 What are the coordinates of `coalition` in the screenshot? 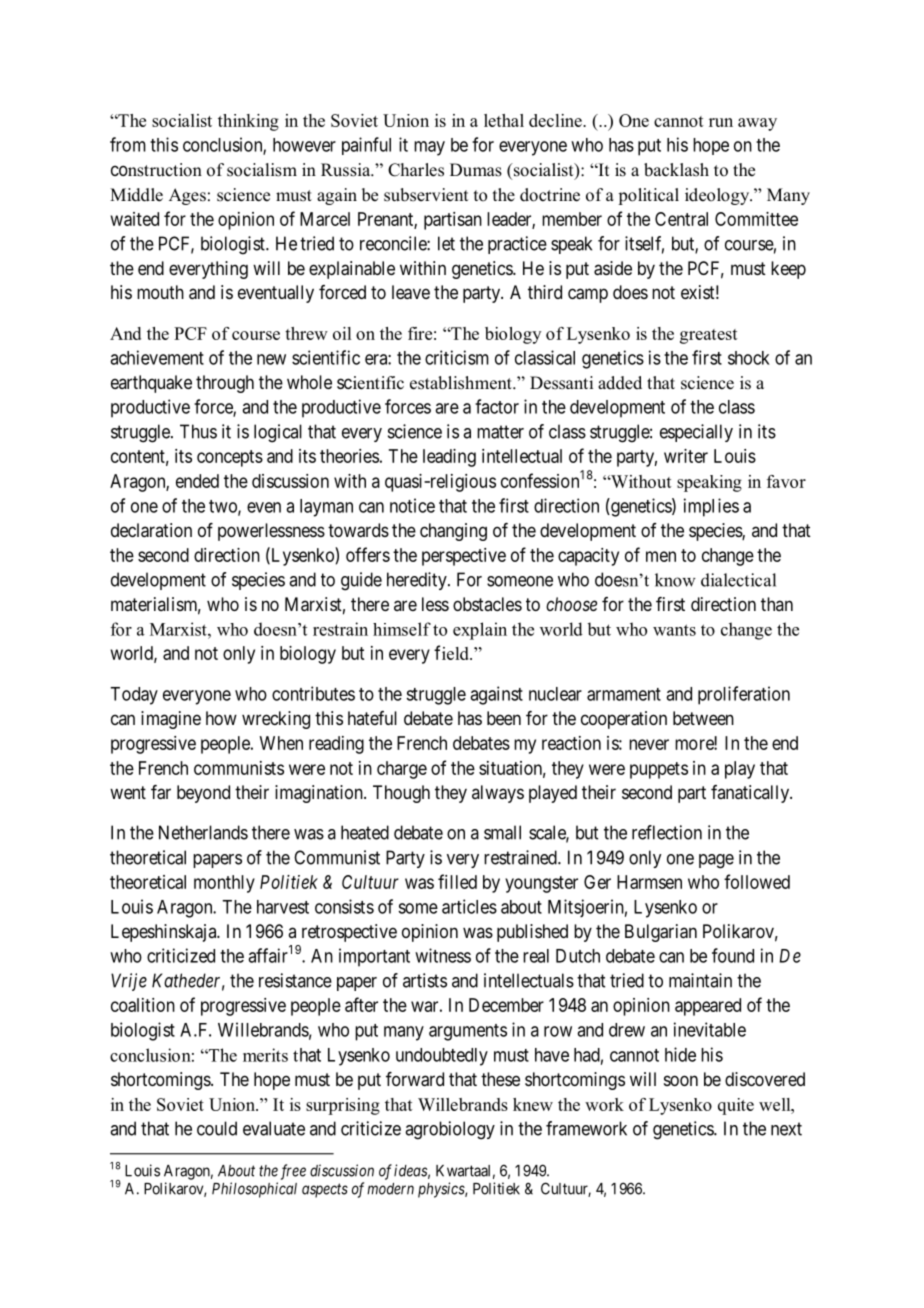 It's located at (143, 1005).
